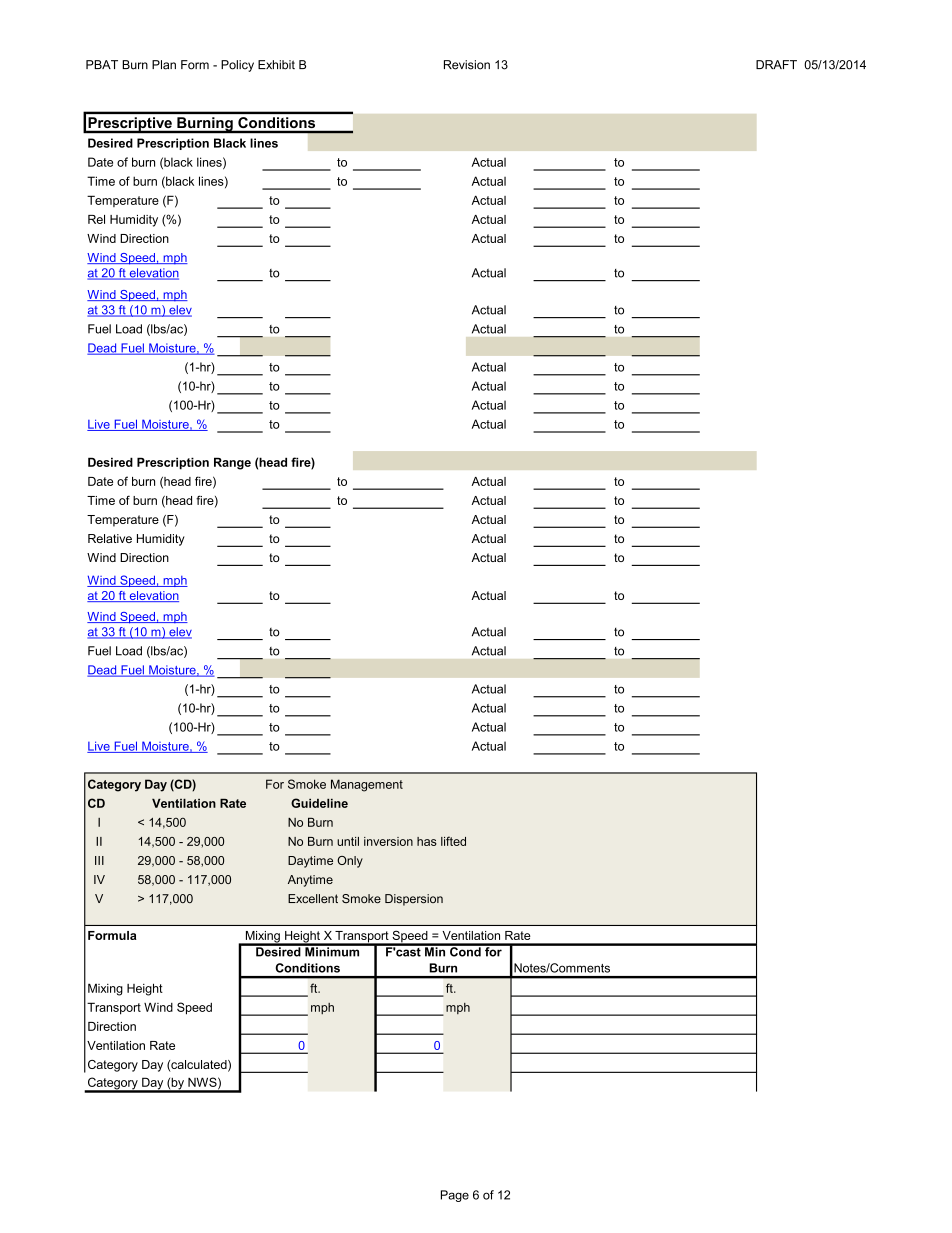 This screenshot has width=952, height=1233. What do you see at coordinates (232, 463) in the screenshot?
I see `Range` at bounding box center [232, 463].
